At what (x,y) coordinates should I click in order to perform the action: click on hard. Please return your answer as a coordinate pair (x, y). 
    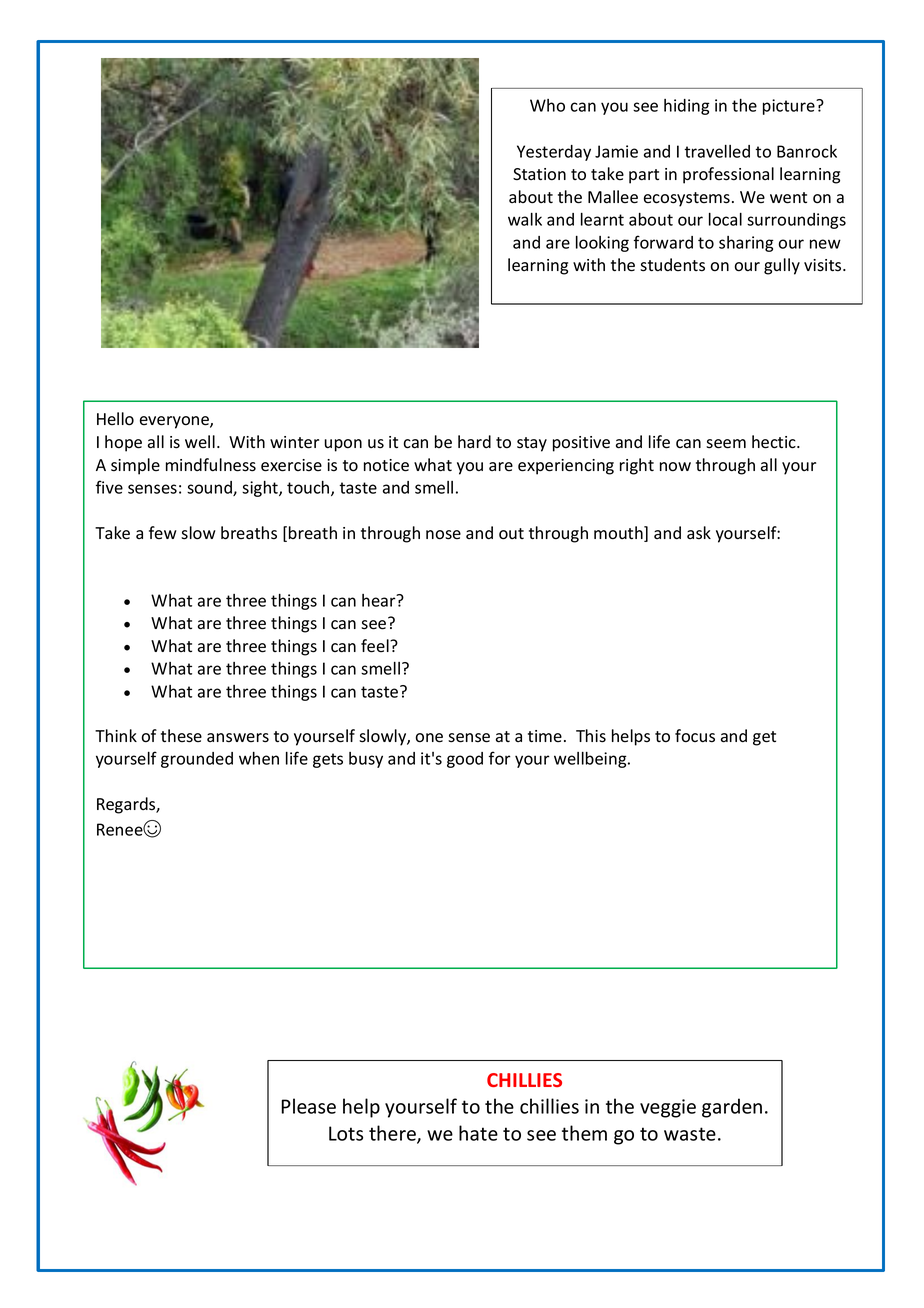
    Looking at the image, I should click on (474, 441).
